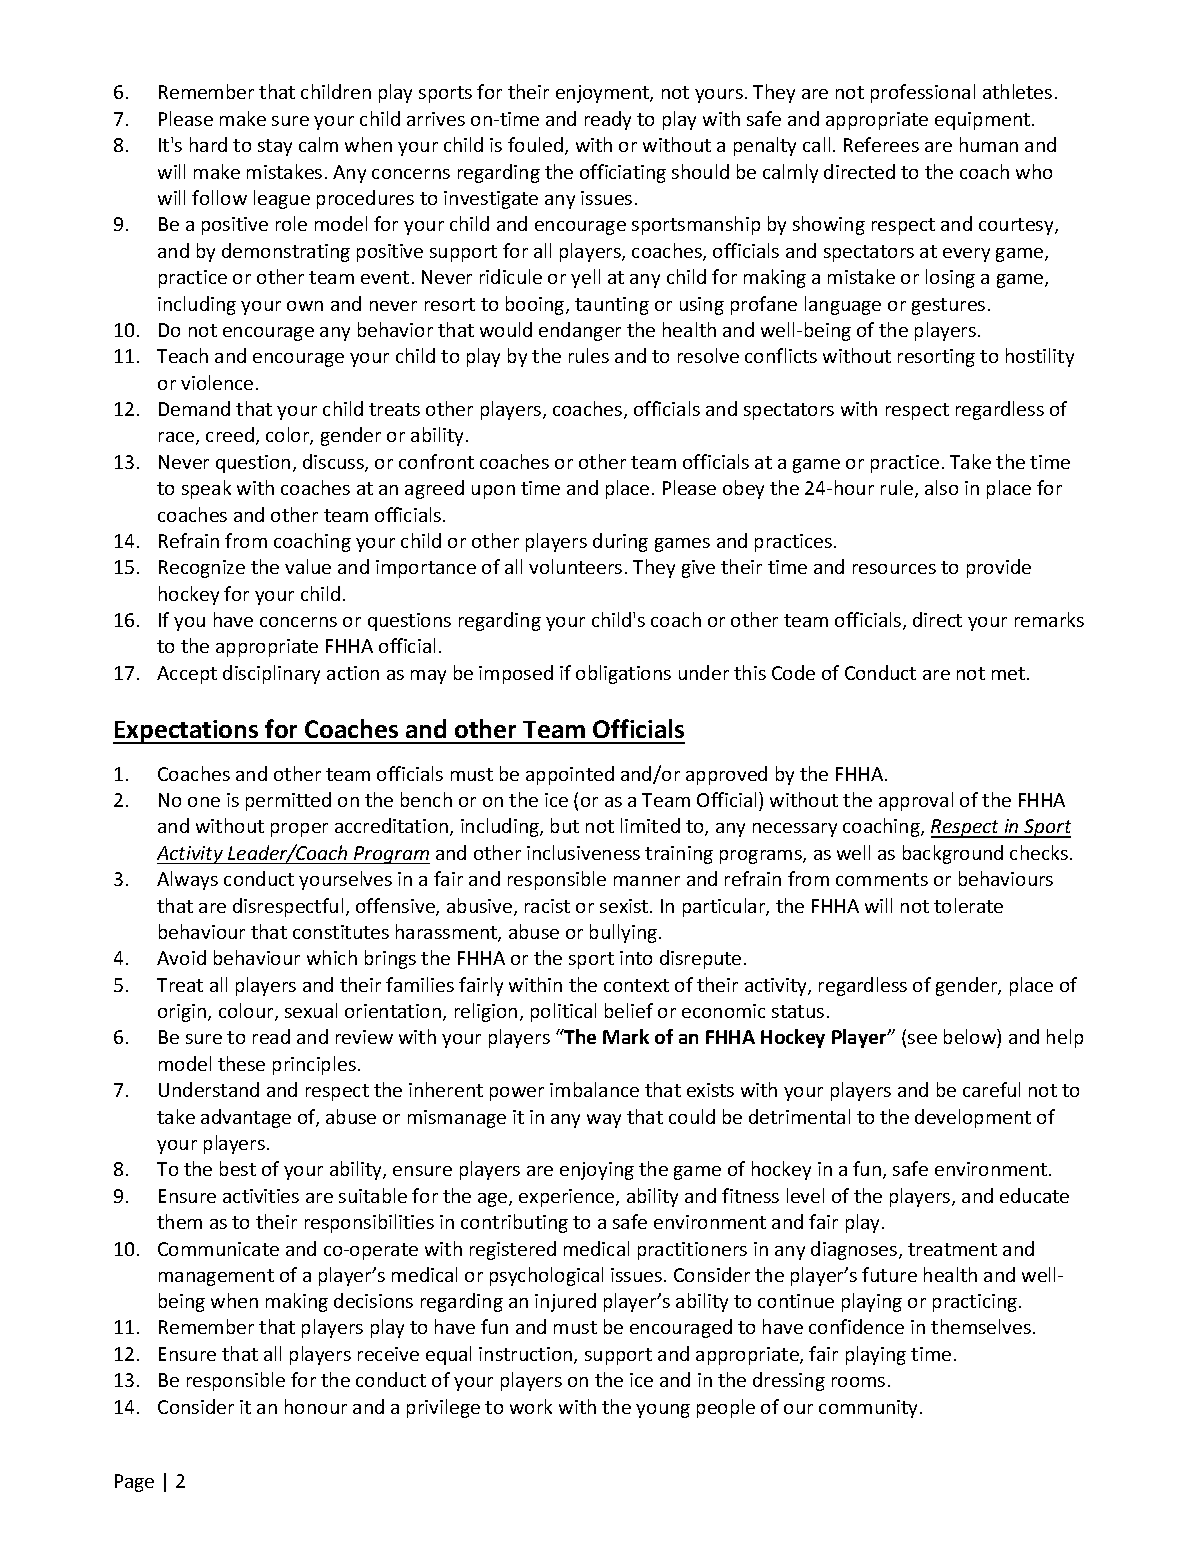 The width and height of the screenshot is (1202, 1556). I want to click on approval, so click(916, 801).
